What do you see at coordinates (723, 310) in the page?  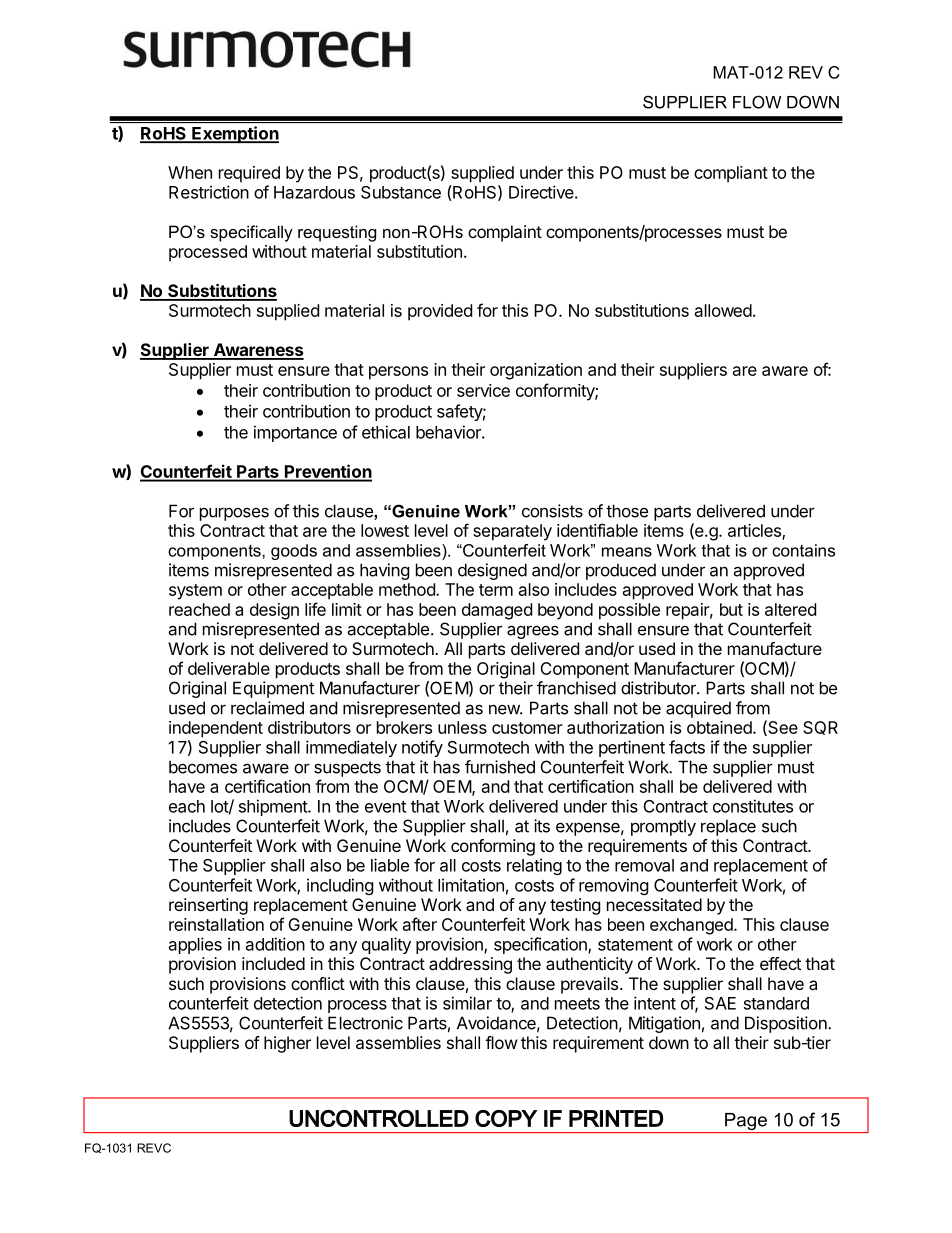 I see `allowed` at bounding box center [723, 310].
